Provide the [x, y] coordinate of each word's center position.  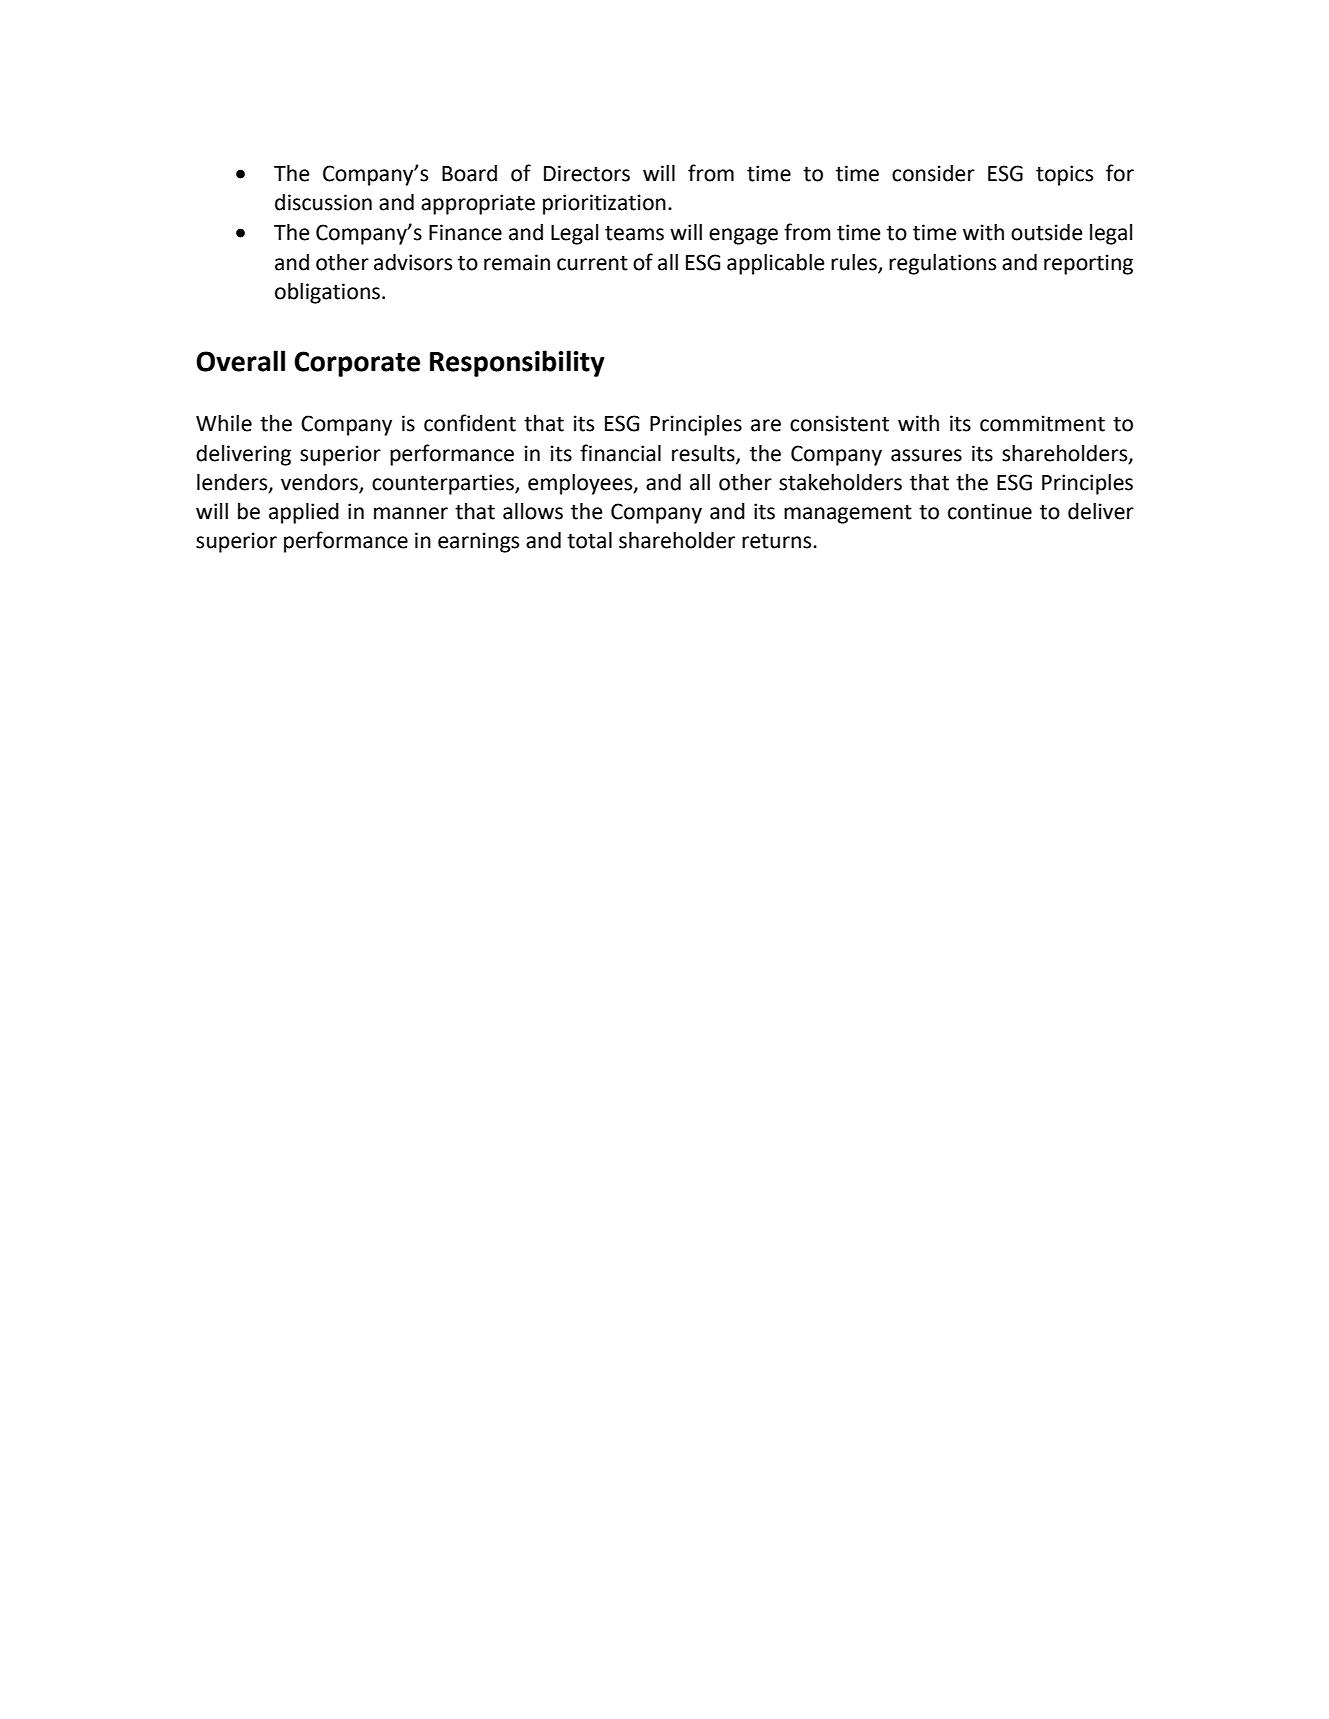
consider [933, 173]
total [589, 540]
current [592, 263]
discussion [323, 202]
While [224, 423]
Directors [587, 173]
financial [620, 453]
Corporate [357, 364]
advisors [413, 262]
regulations [942, 264]
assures [926, 455]
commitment [1042, 423]
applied [304, 513]
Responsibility [517, 363]
